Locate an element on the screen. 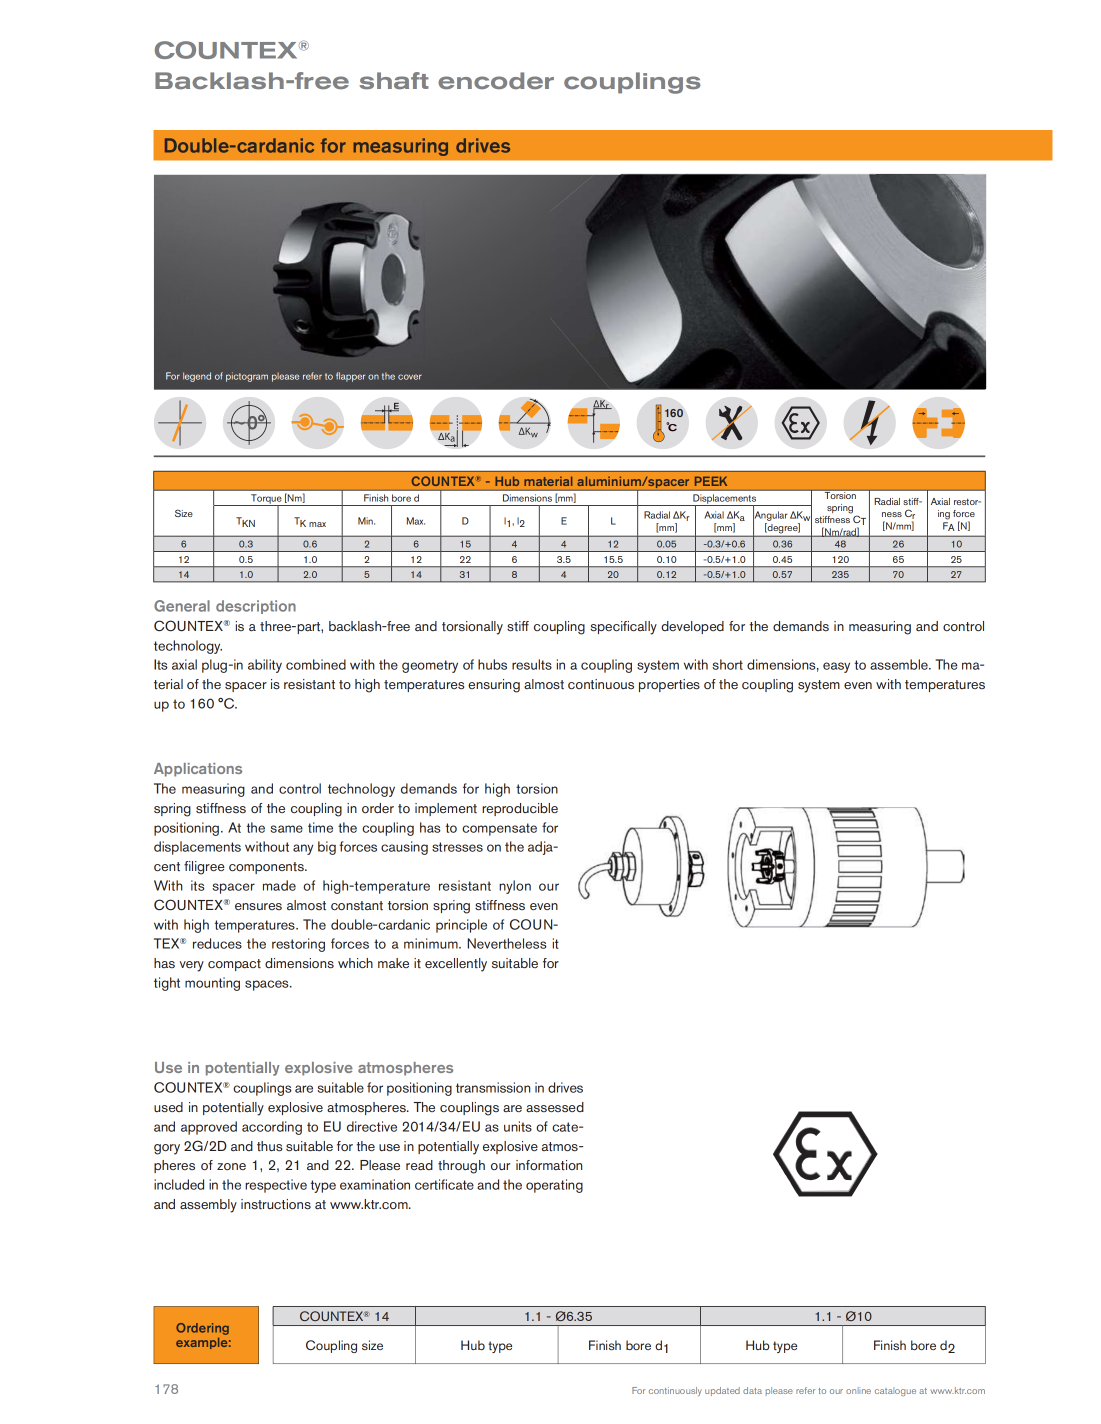  spaces is located at coordinates (268, 985).
